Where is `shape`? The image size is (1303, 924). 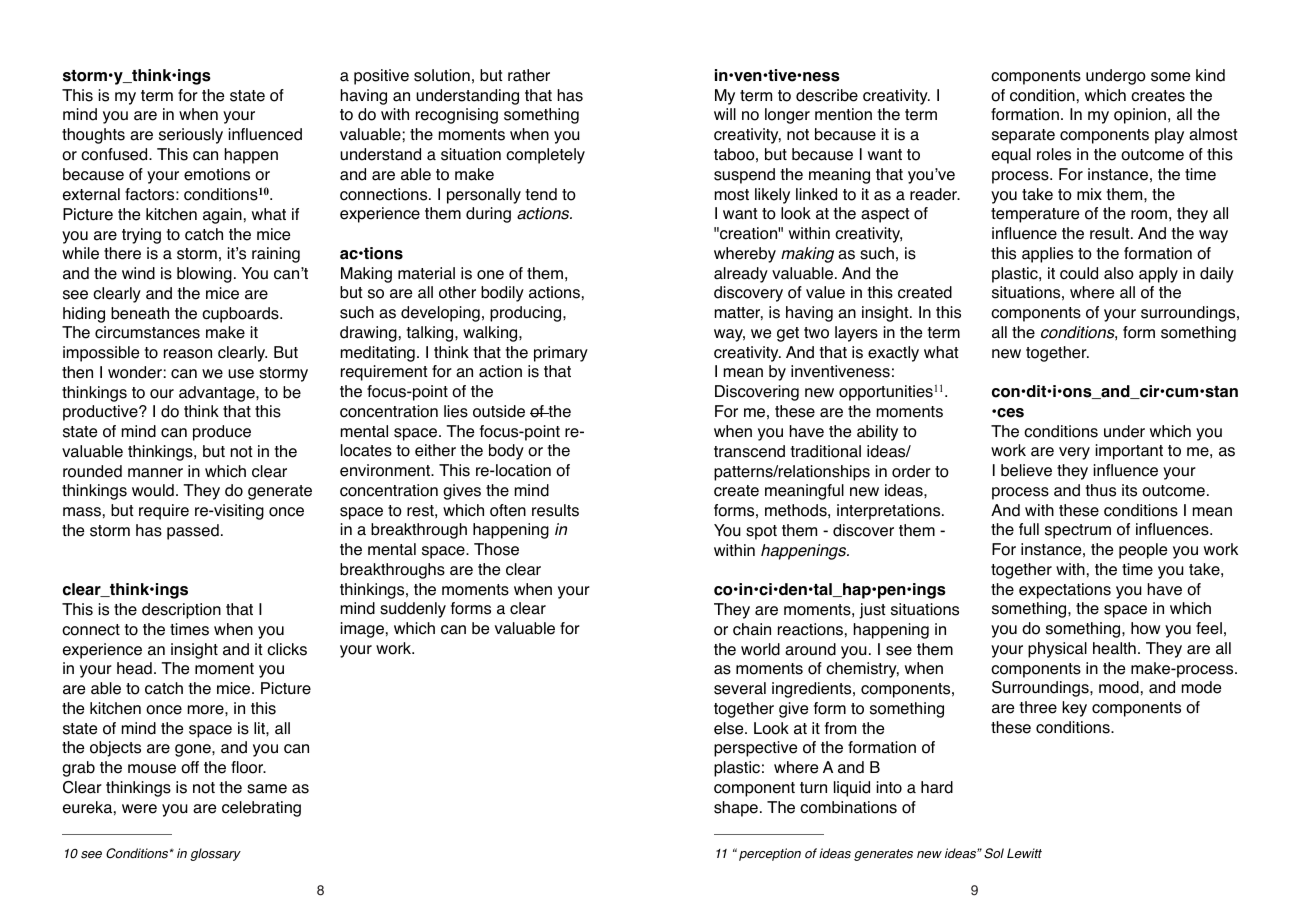 shape is located at coordinates (736, 809).
